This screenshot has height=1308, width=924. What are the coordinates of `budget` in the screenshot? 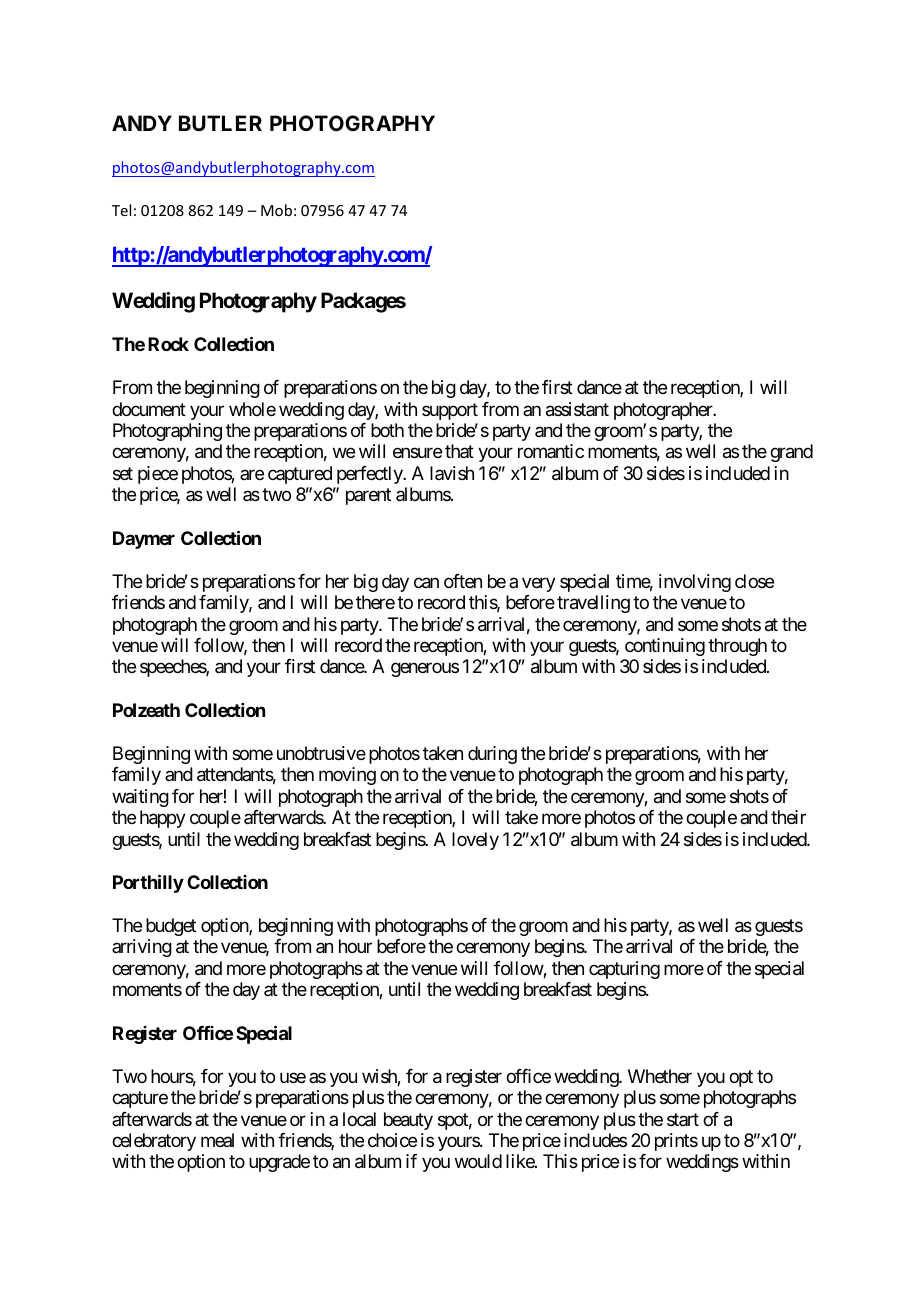 It's located at (171, 927).
